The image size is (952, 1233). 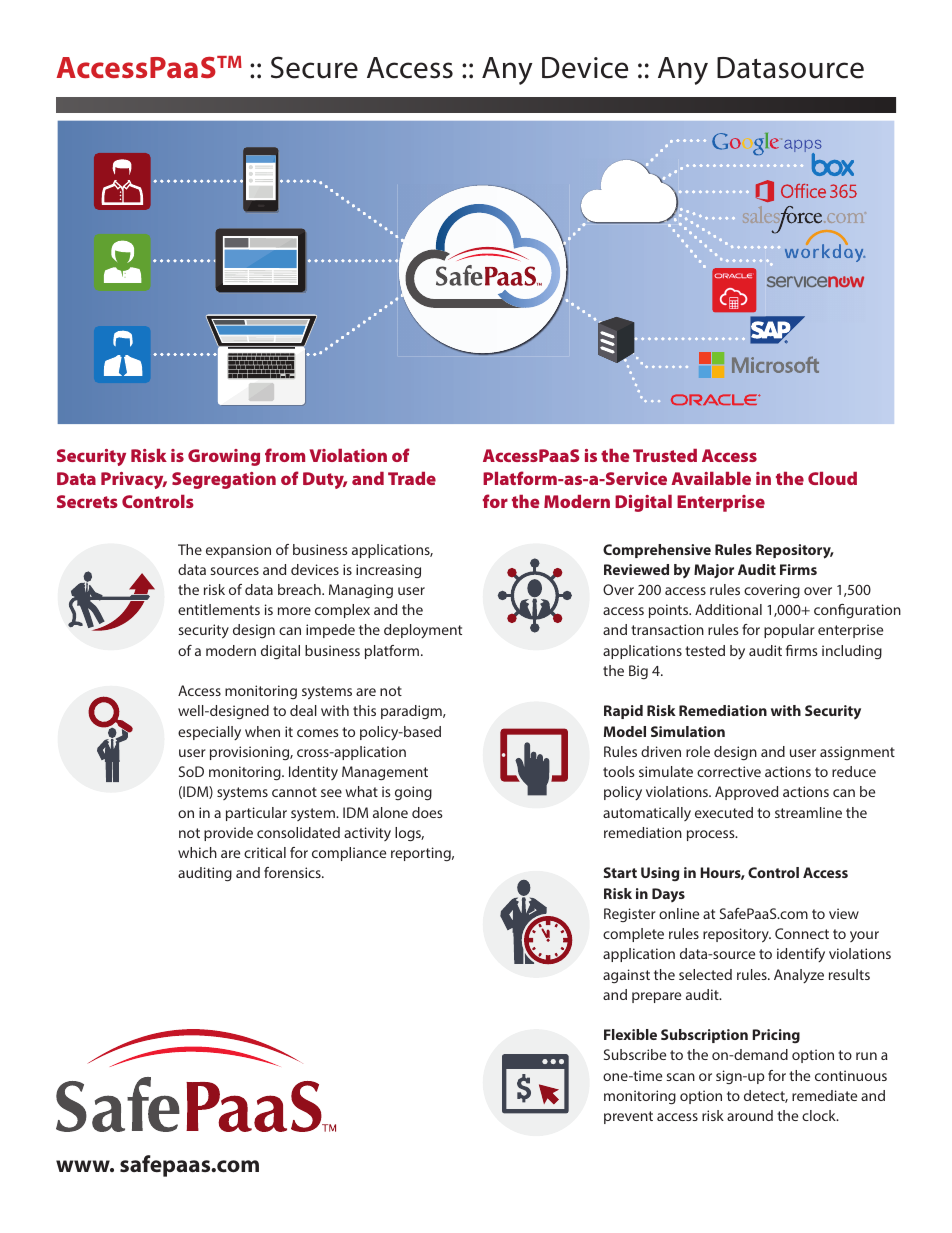 What do you see at coordinates (665, 455) in the screenshot?
I see `Trusted` at bounding box center [665, 455].
